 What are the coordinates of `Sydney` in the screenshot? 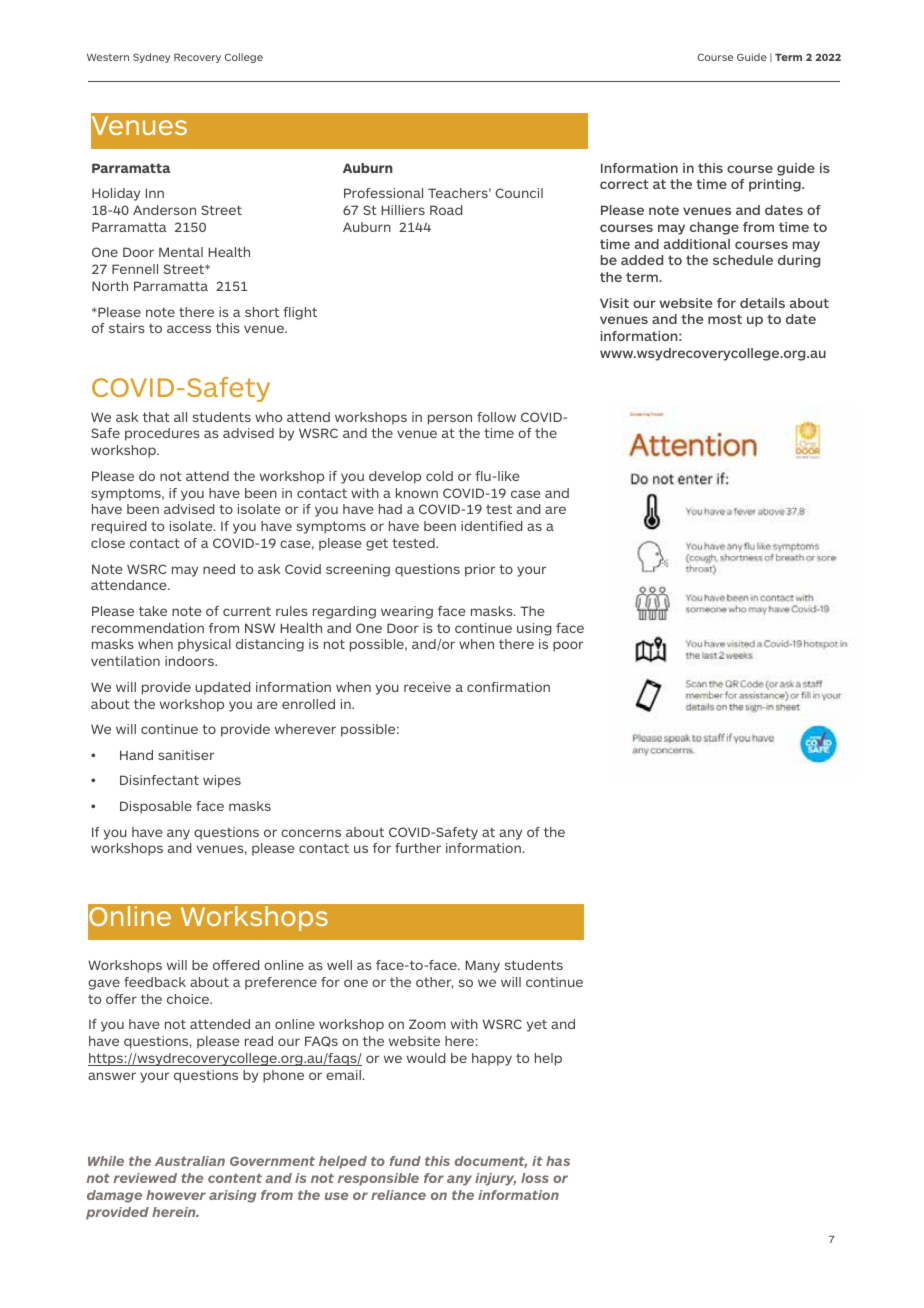 It's located at (151, 58).
